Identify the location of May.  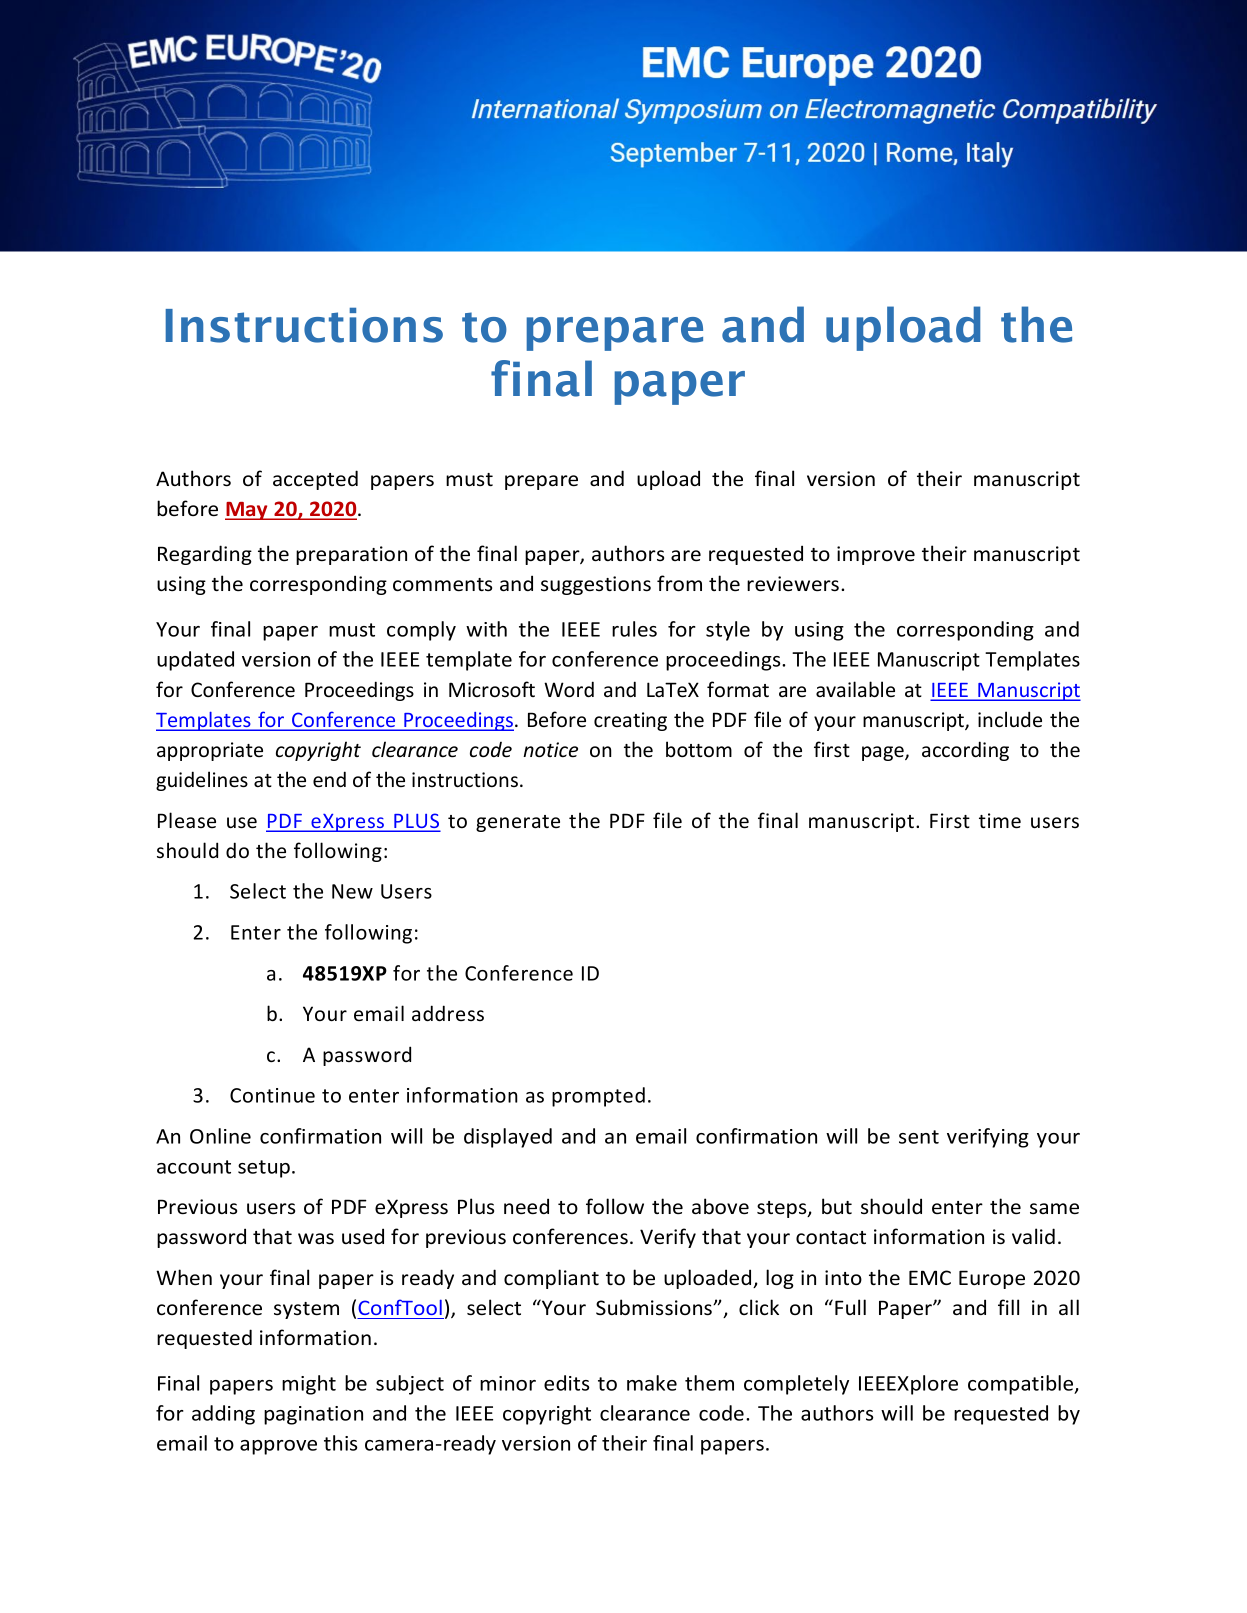
(247, 511).
